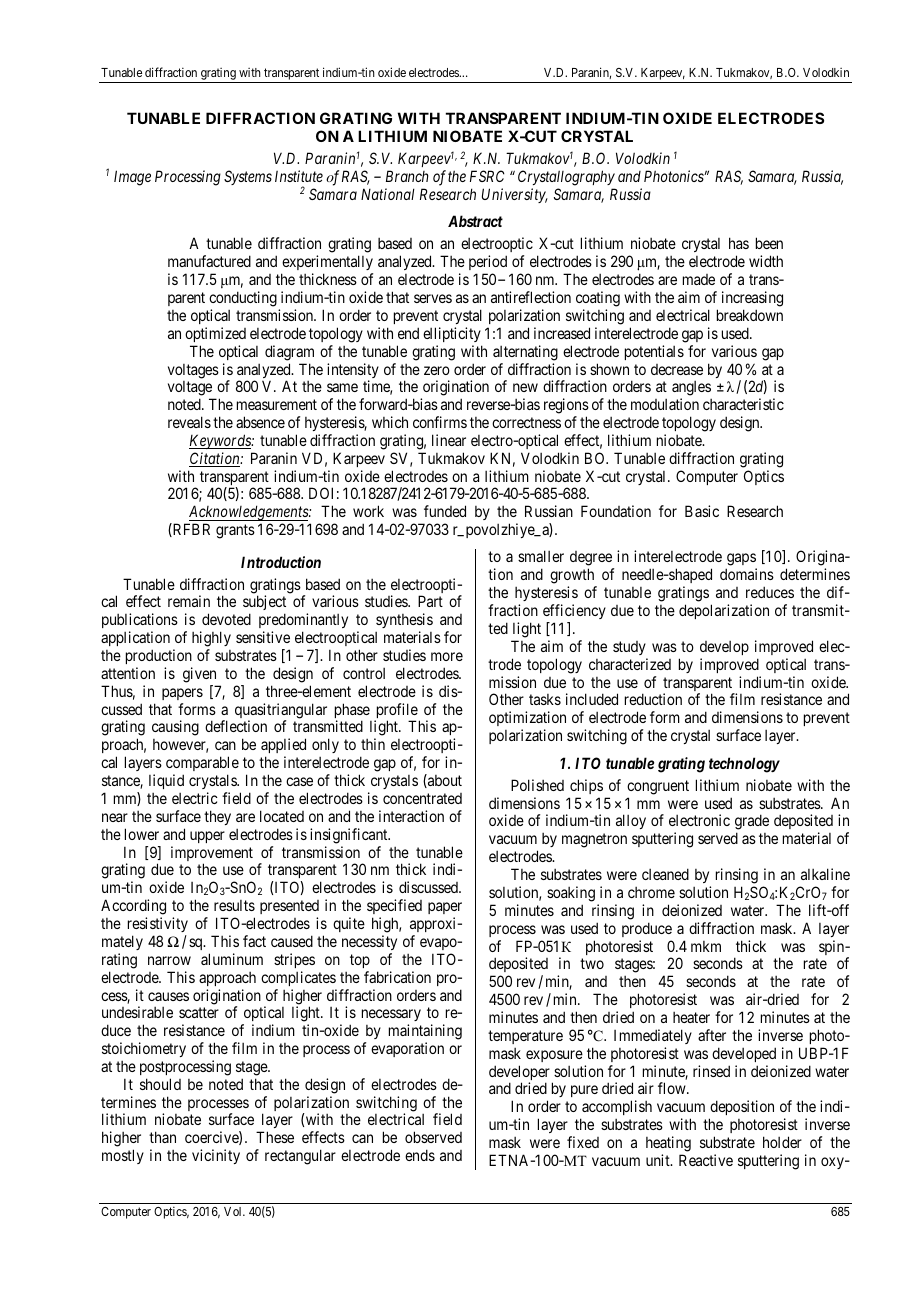 This image has height=1308, width=924. What do you see at coordinates (189, 422) in the image?
I see `reveals` at bounding box center [189, 422].
